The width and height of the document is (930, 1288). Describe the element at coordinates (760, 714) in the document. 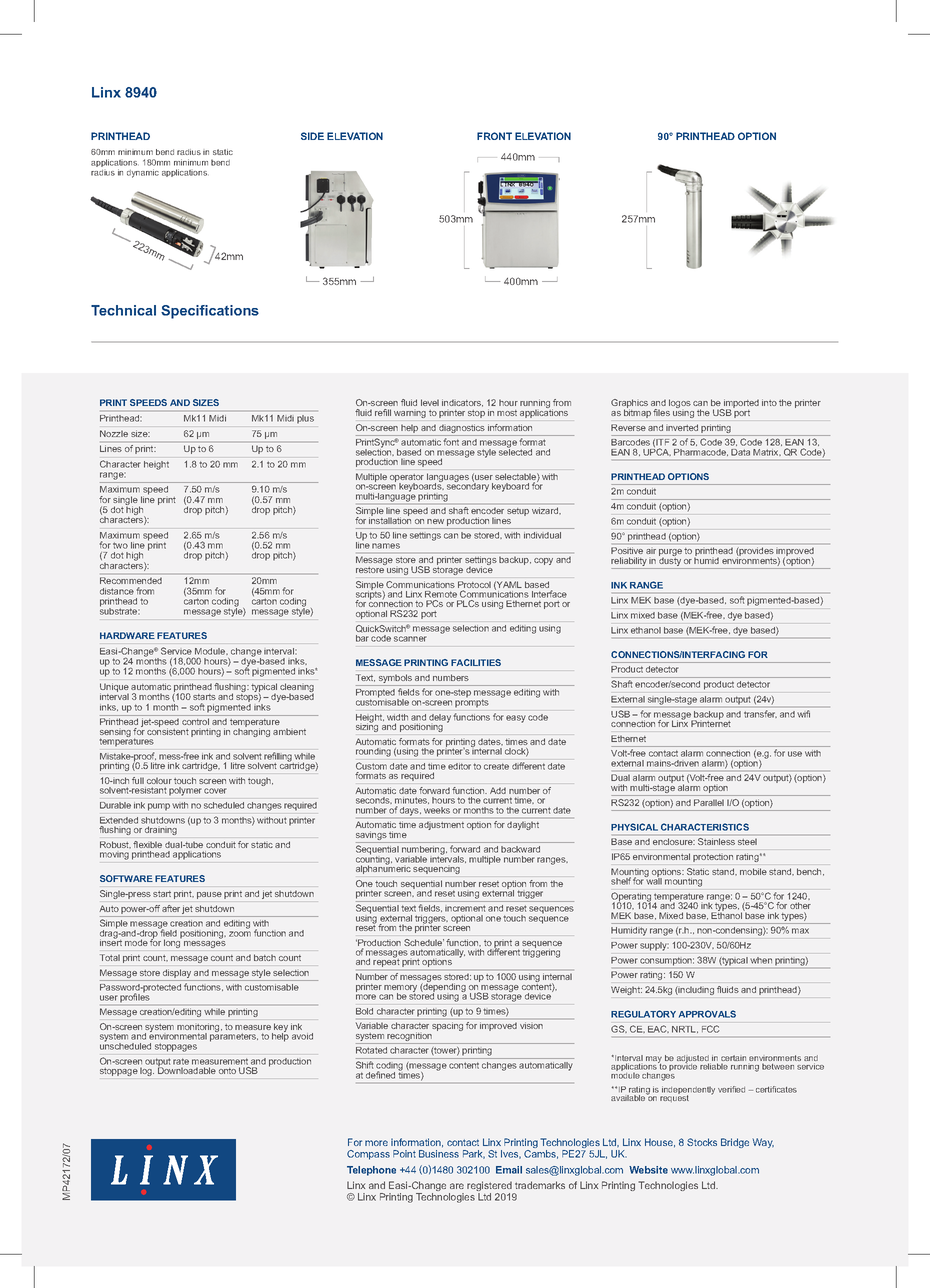

I see `transfer` at that location.
